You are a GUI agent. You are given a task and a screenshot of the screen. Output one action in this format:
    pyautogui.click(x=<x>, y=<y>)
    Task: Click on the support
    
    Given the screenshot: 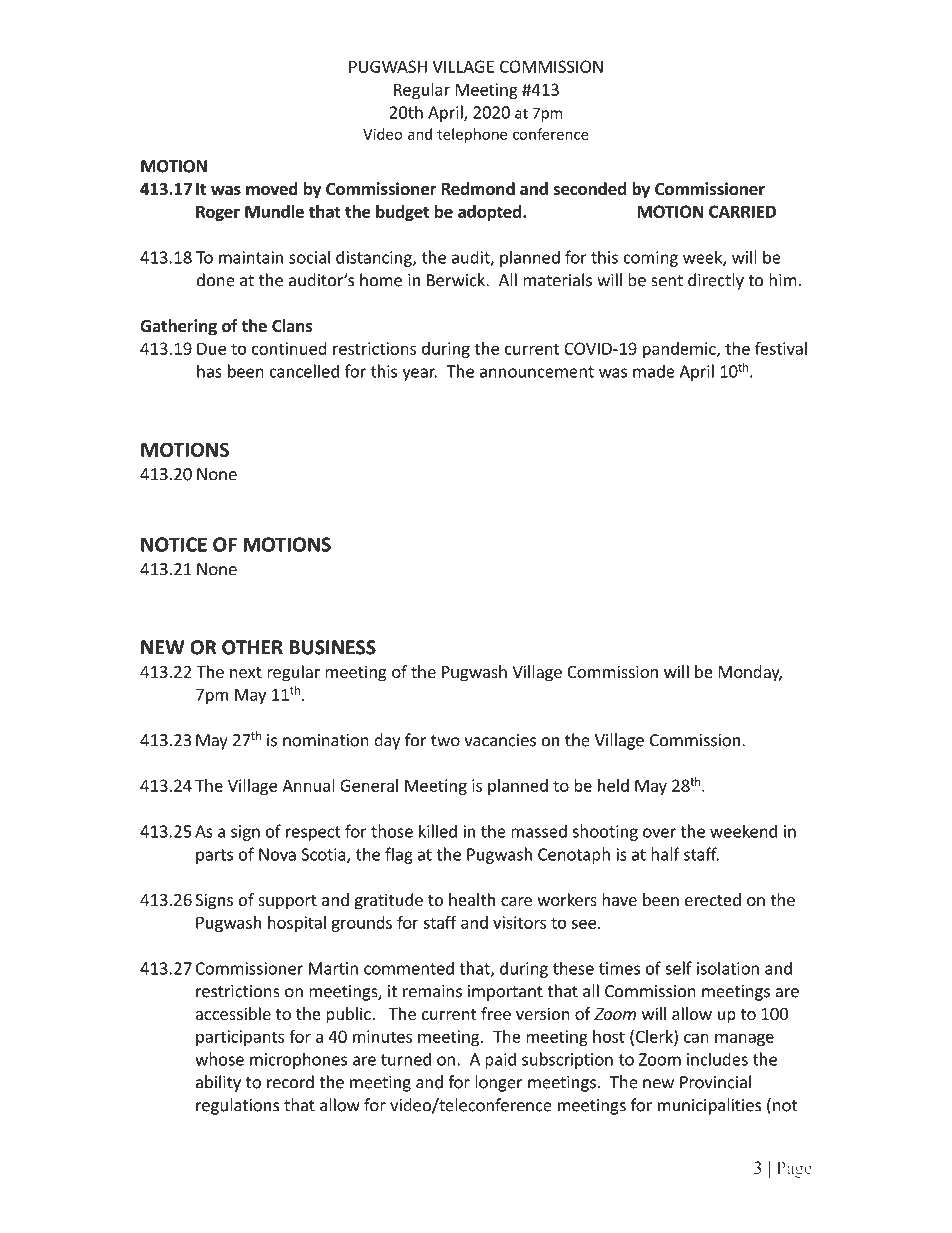 What is the action you would take?
    pyautogui.click(x=287, y=902)
